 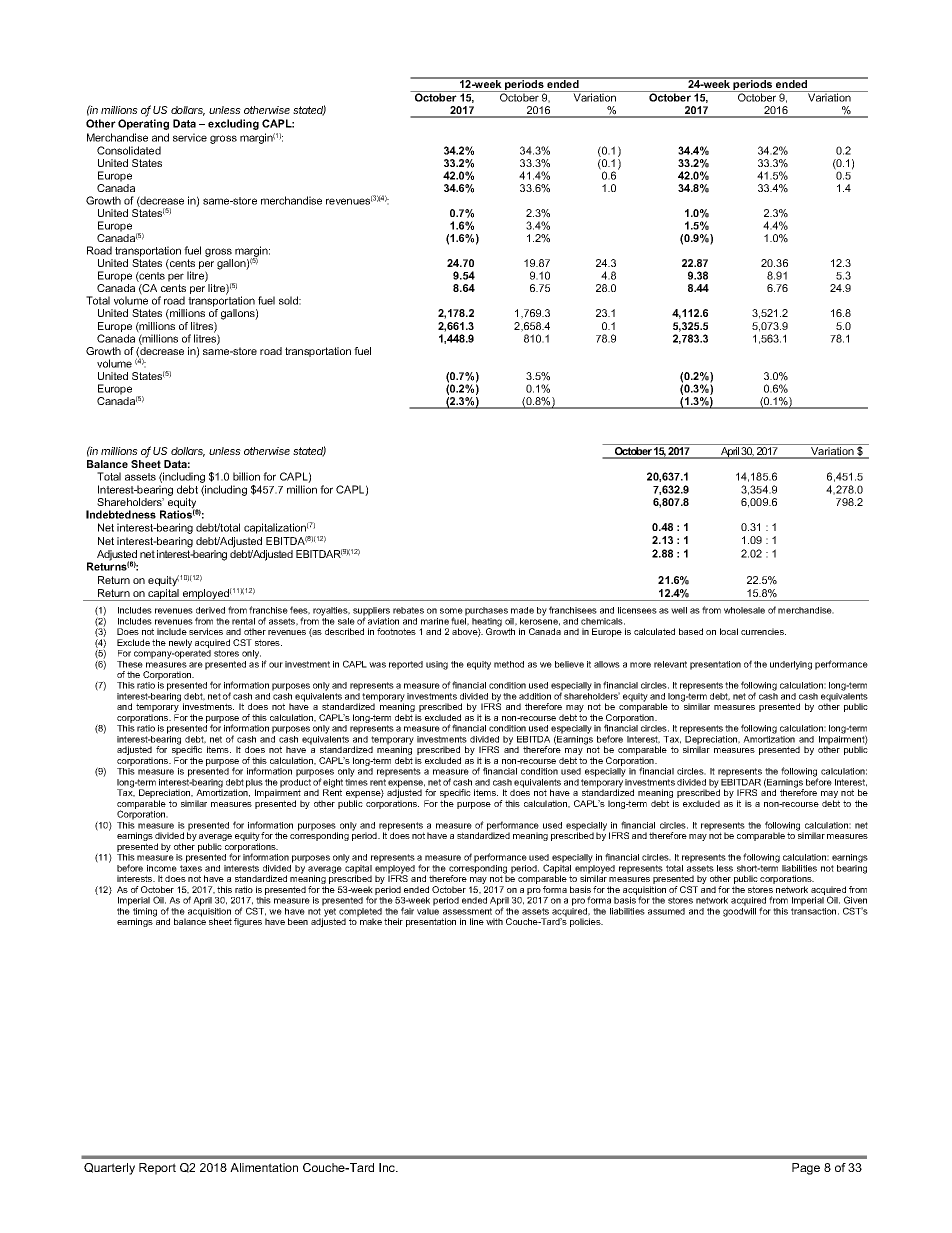 I want to click on currencies, so click(x=763, y=631).
